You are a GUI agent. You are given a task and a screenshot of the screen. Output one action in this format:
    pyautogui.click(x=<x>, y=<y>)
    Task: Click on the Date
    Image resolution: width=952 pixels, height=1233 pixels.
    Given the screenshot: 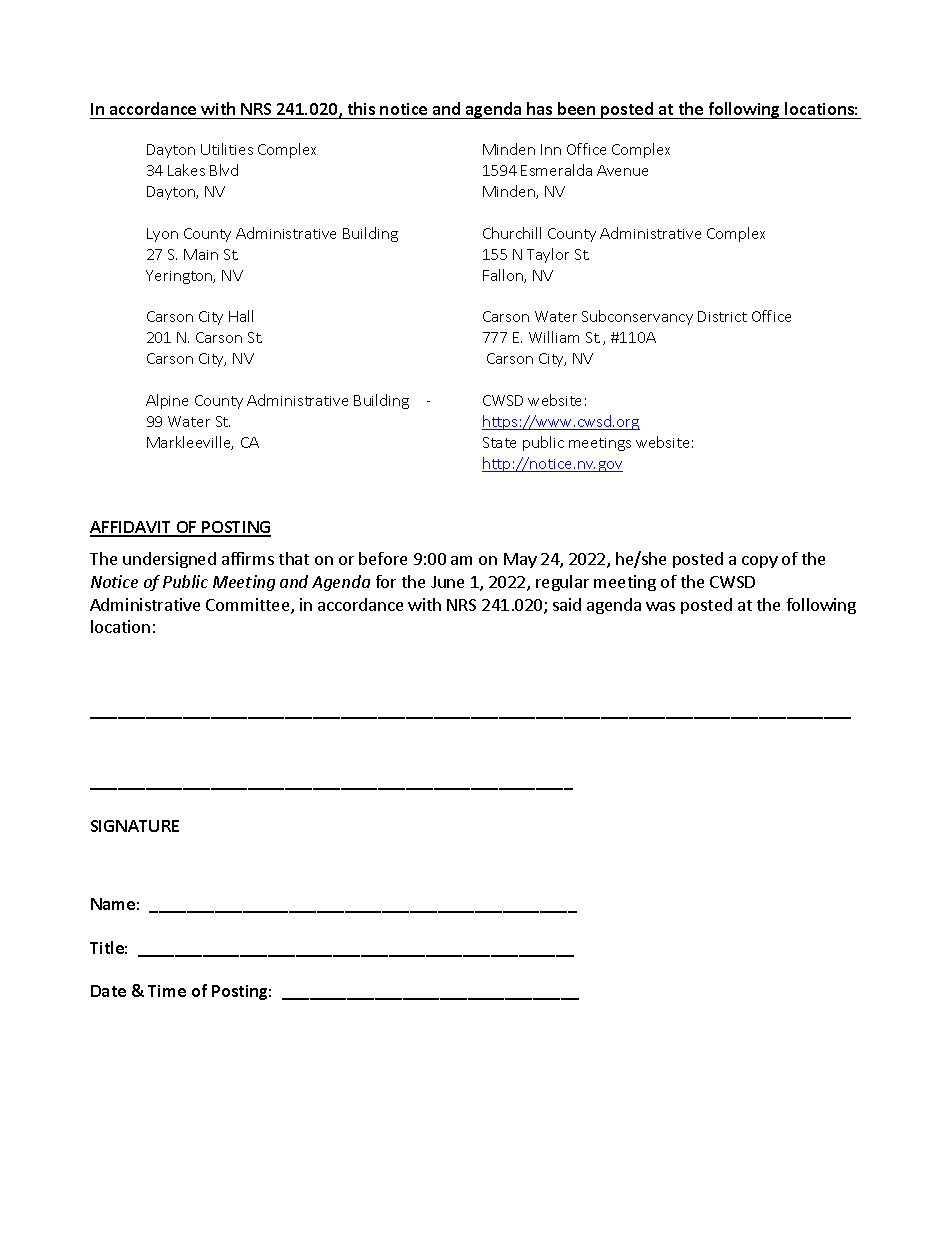 What is the action you would take?
    pyautogui.click(x=108, y=991)
